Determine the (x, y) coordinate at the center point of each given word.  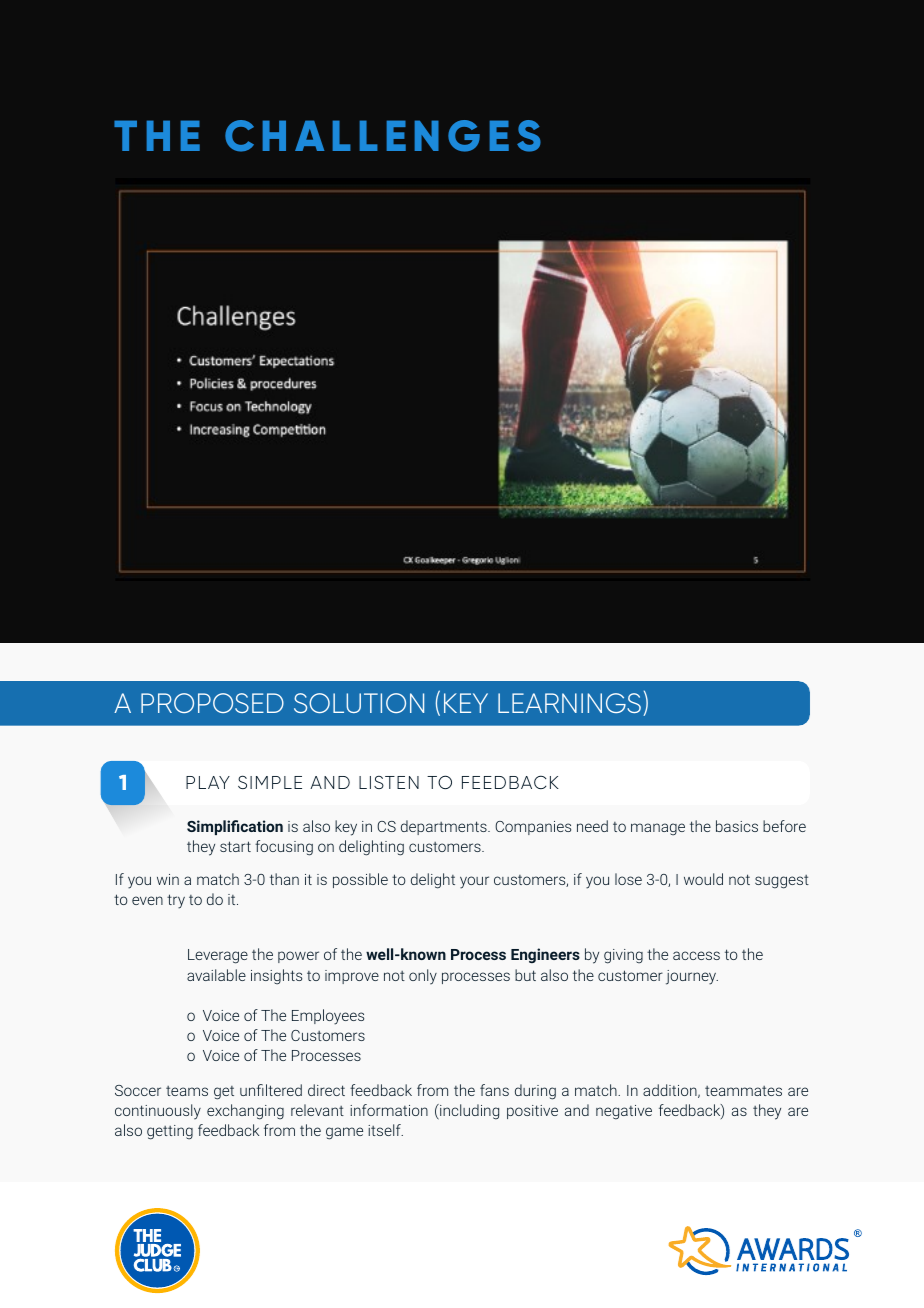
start (235, 846)
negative (624, 1112)
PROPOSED (212, 703)
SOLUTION (359, 703)
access (696, 955)
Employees (328, 1017)
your (474, 882)
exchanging (245, 1112)
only (423, 977)
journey (692, 977)
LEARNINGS (571, 704)
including (468, 1112)
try (176, 901)
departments (445, 827)
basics (737, 826)
